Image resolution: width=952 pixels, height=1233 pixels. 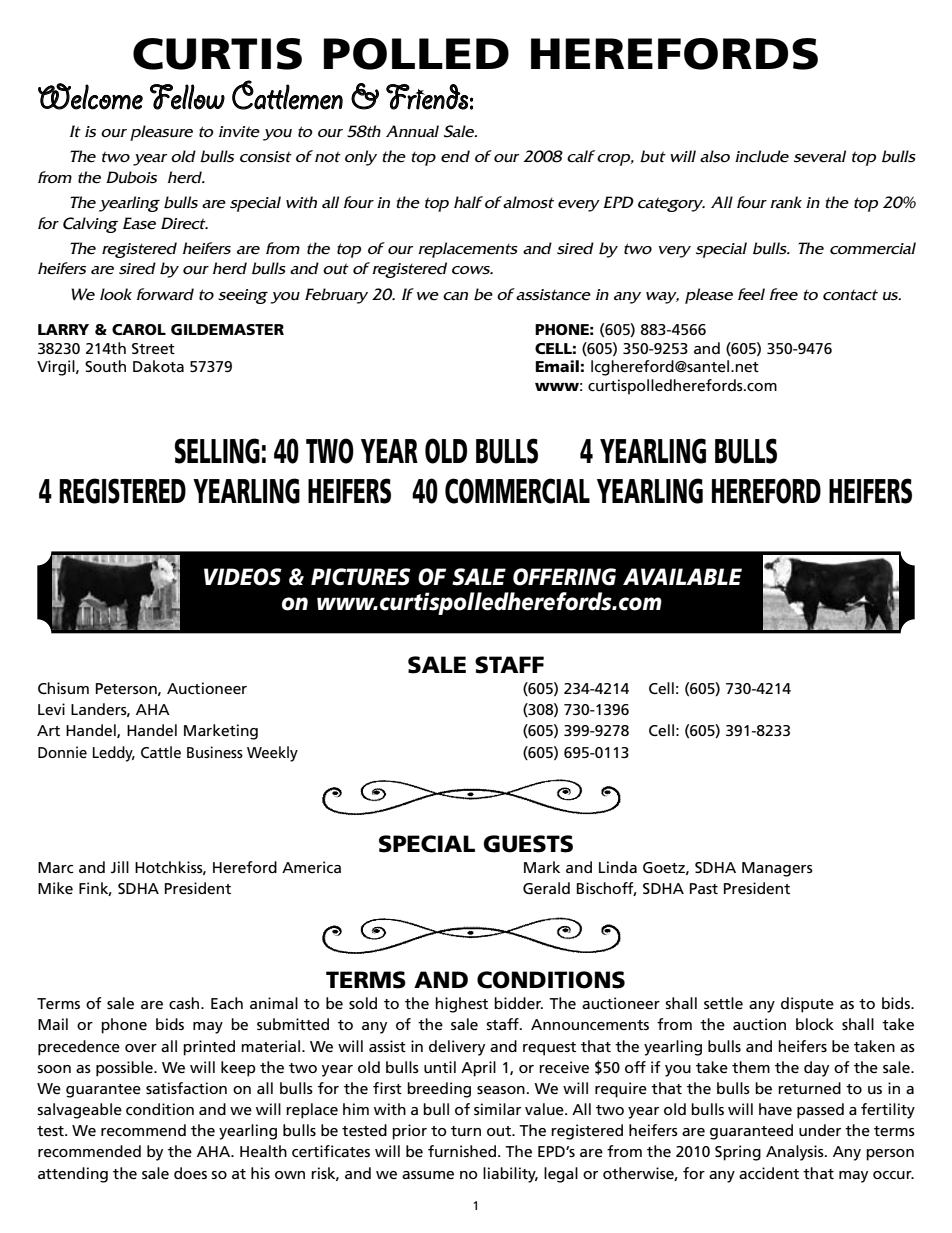 I want to click on Dakota, so click(x=158, y=366).
